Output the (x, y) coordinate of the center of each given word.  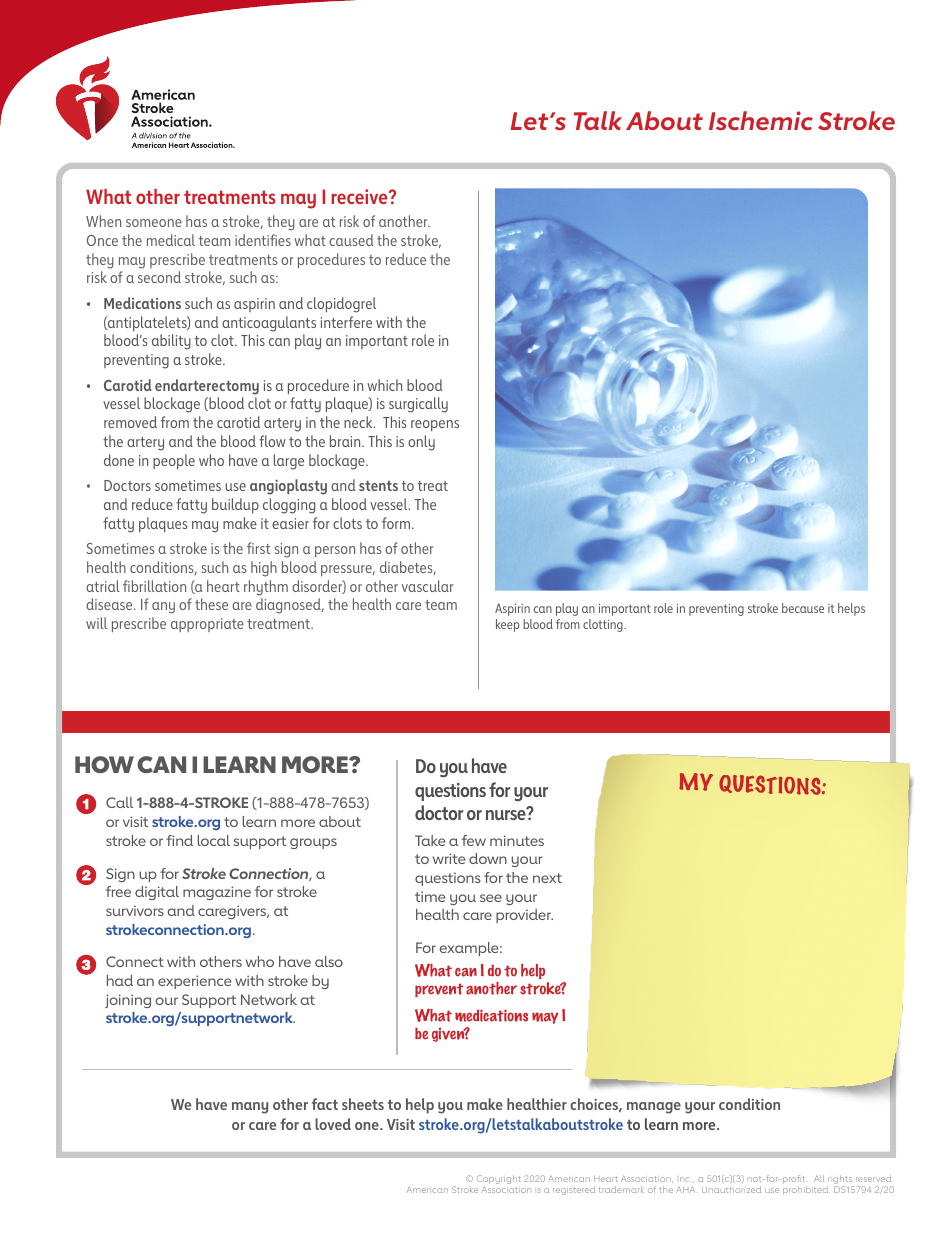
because (803, 608)
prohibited (806, 1190)
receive (360, 196)
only (421, 443)
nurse (507, 814)
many (250, 1108)
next (547, 878)
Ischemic (761, 120)
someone (154, 223)
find (179, 840)
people (174, 461)
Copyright (499, 1181)
